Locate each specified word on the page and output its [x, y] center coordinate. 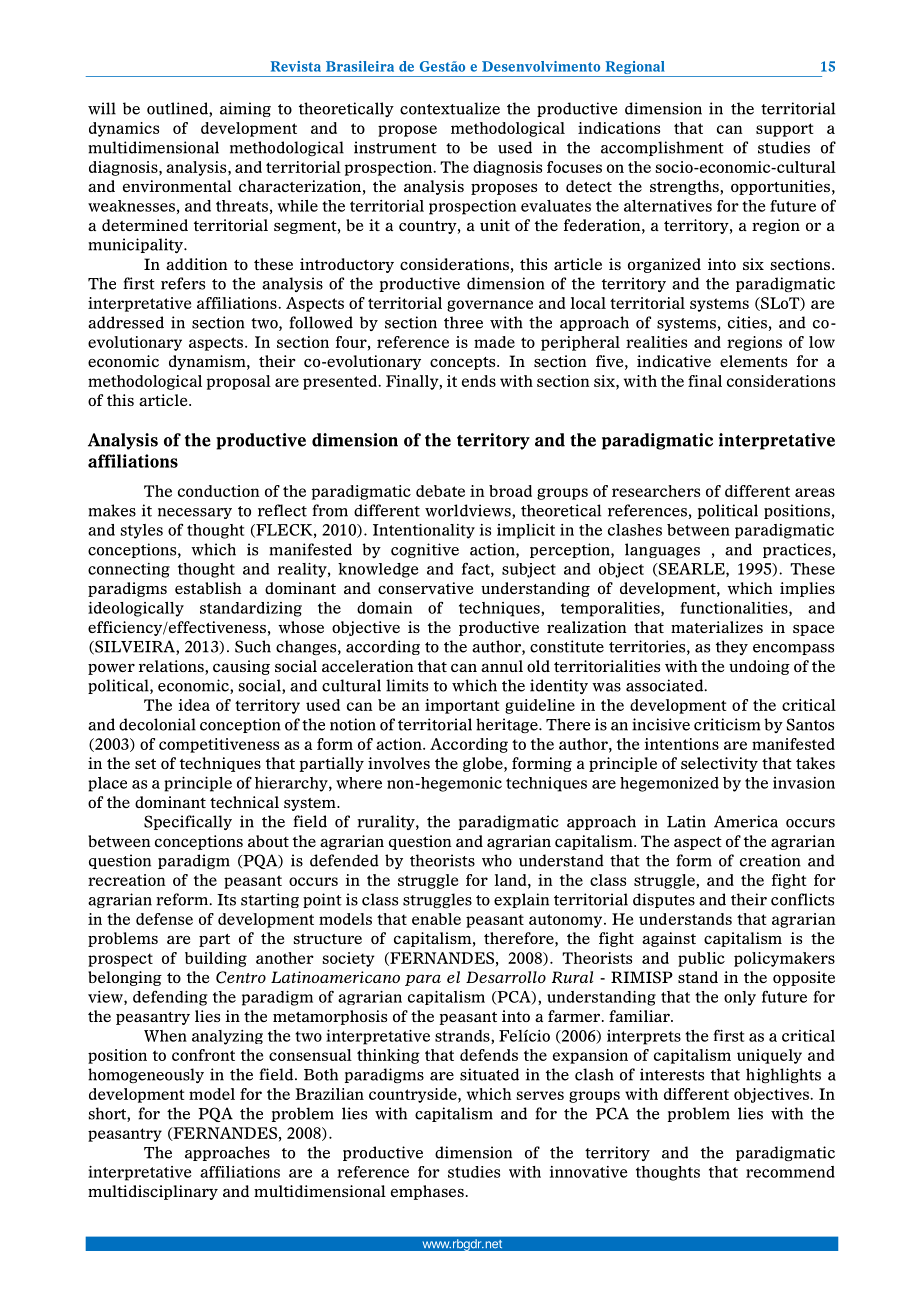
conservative [425, 588]
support [785, 130]
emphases [427, 1192]
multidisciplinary [153, 1192]
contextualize [450, 108]
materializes [717, 627]
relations [172, 667]
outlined [178, 109]
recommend [790, 1172]
